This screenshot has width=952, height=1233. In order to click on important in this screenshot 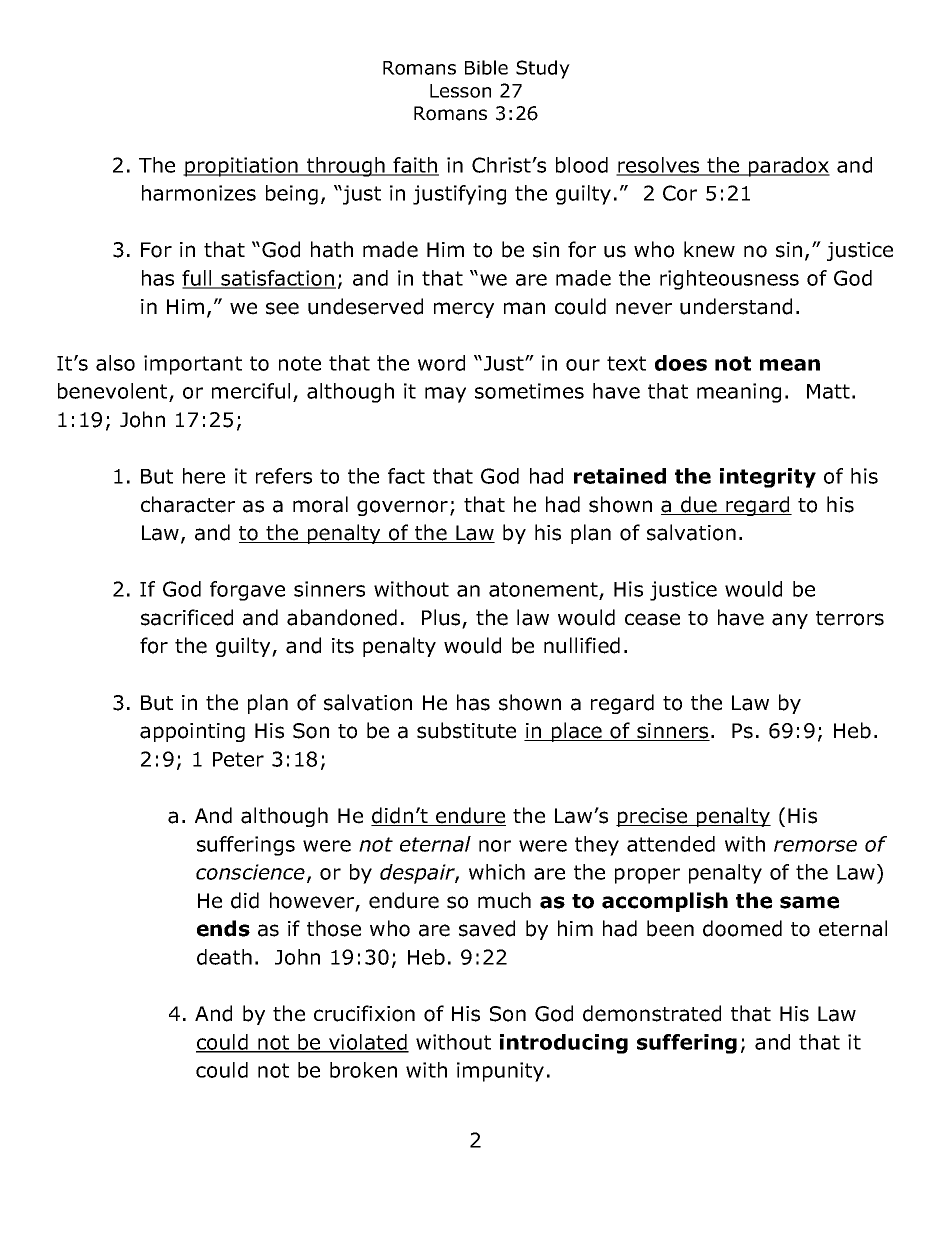, I will do `click(193, 365)`.
